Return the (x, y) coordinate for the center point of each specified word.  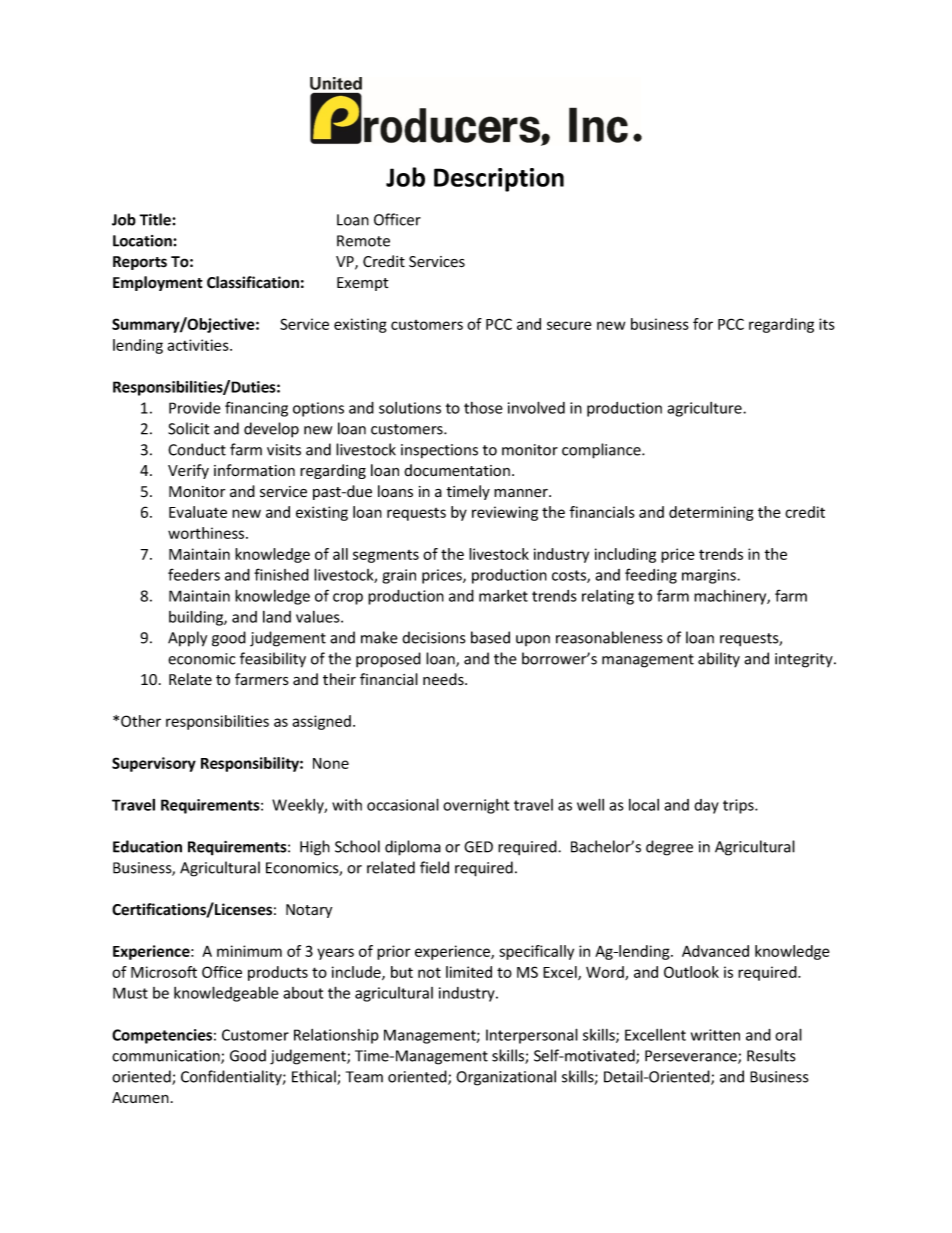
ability (719, 660)
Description (499, 180)
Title (156, 219)
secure (569, 325)
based (490, 637)
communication (167, 1057)
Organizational (506, 1078)
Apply (187, 639)
